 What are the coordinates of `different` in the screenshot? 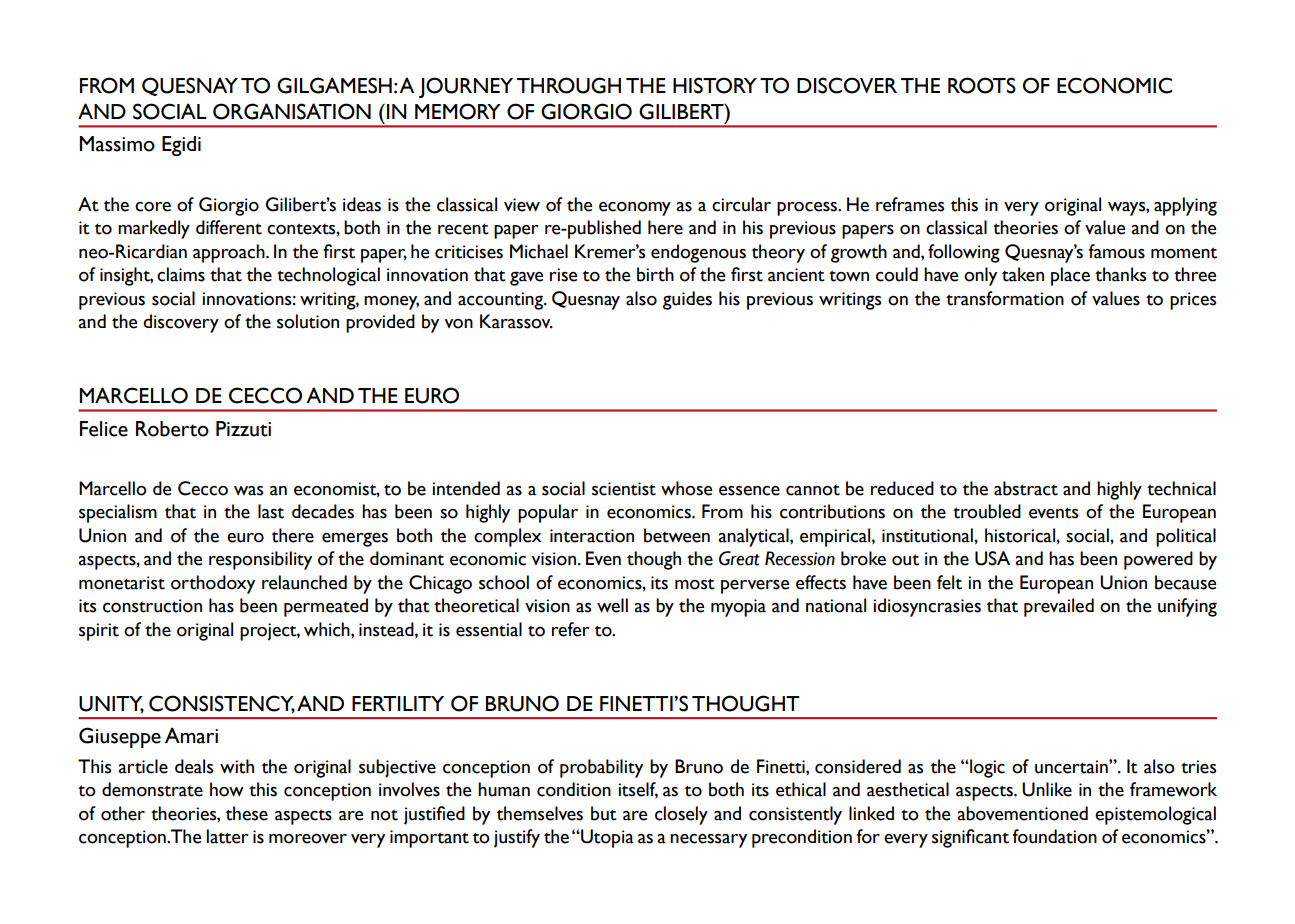 It's located at (229, 227).
